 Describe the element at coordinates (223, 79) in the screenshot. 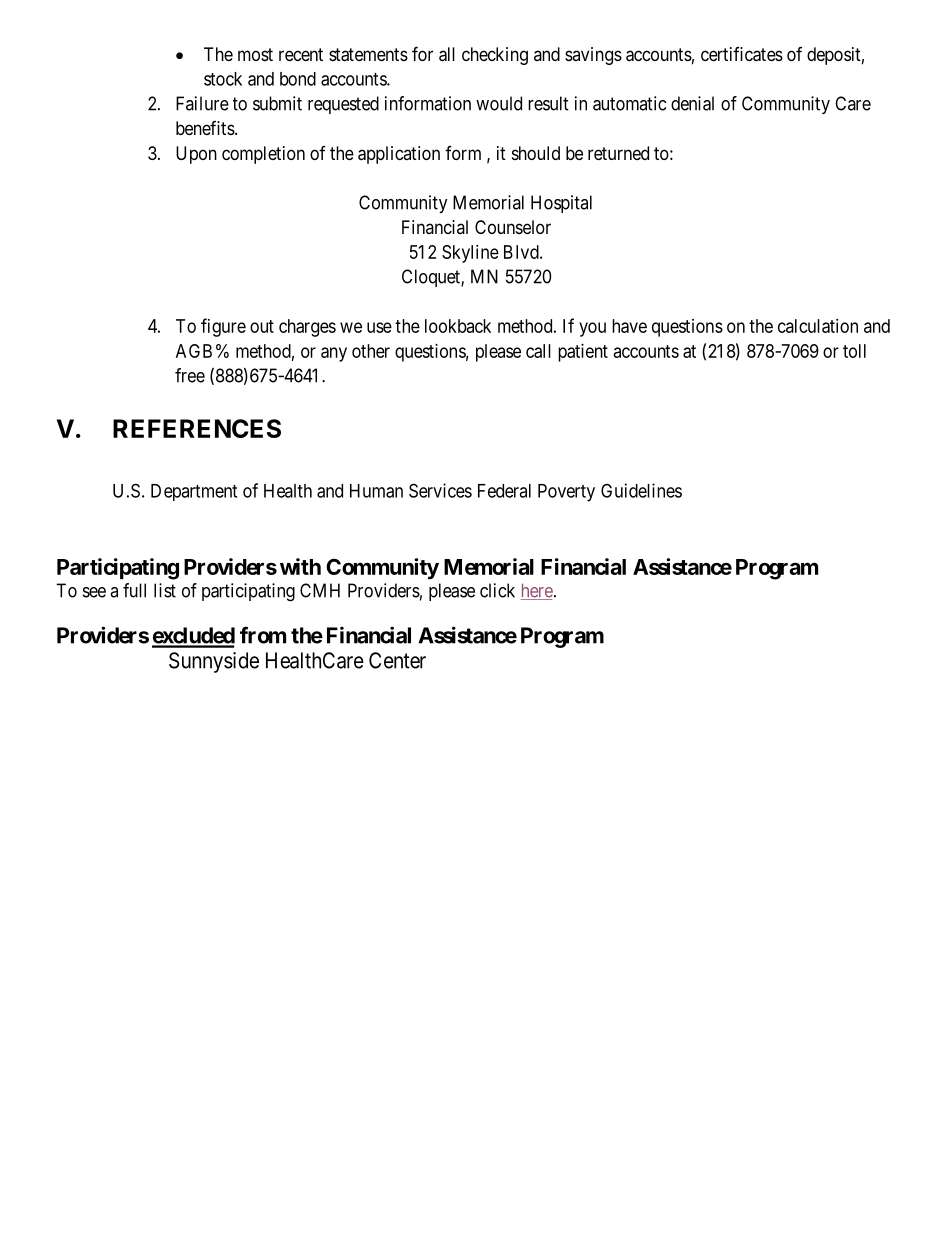

I see `stock` at that location.
